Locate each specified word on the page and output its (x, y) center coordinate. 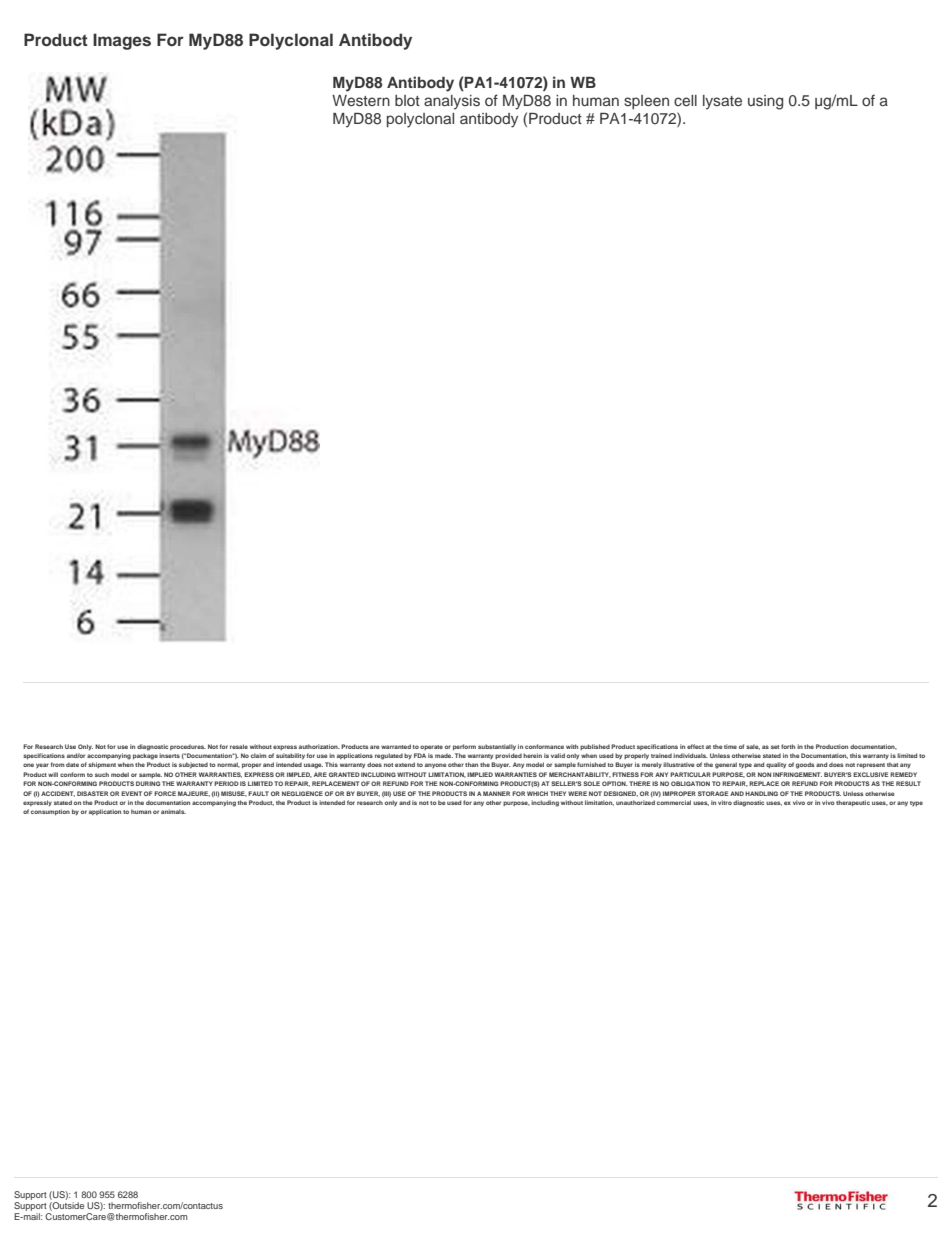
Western (361, 100)
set (775, 747)
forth (788, 746)
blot (407, 100)
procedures (188, 747)
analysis (452, 102)
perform (464, 747)
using (765, 102)
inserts (169, 755)
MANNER (496, 793)
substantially (497, 747)
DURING (148, 783)
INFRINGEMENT (797, 774)
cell (685, 100)
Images (122, 41)
